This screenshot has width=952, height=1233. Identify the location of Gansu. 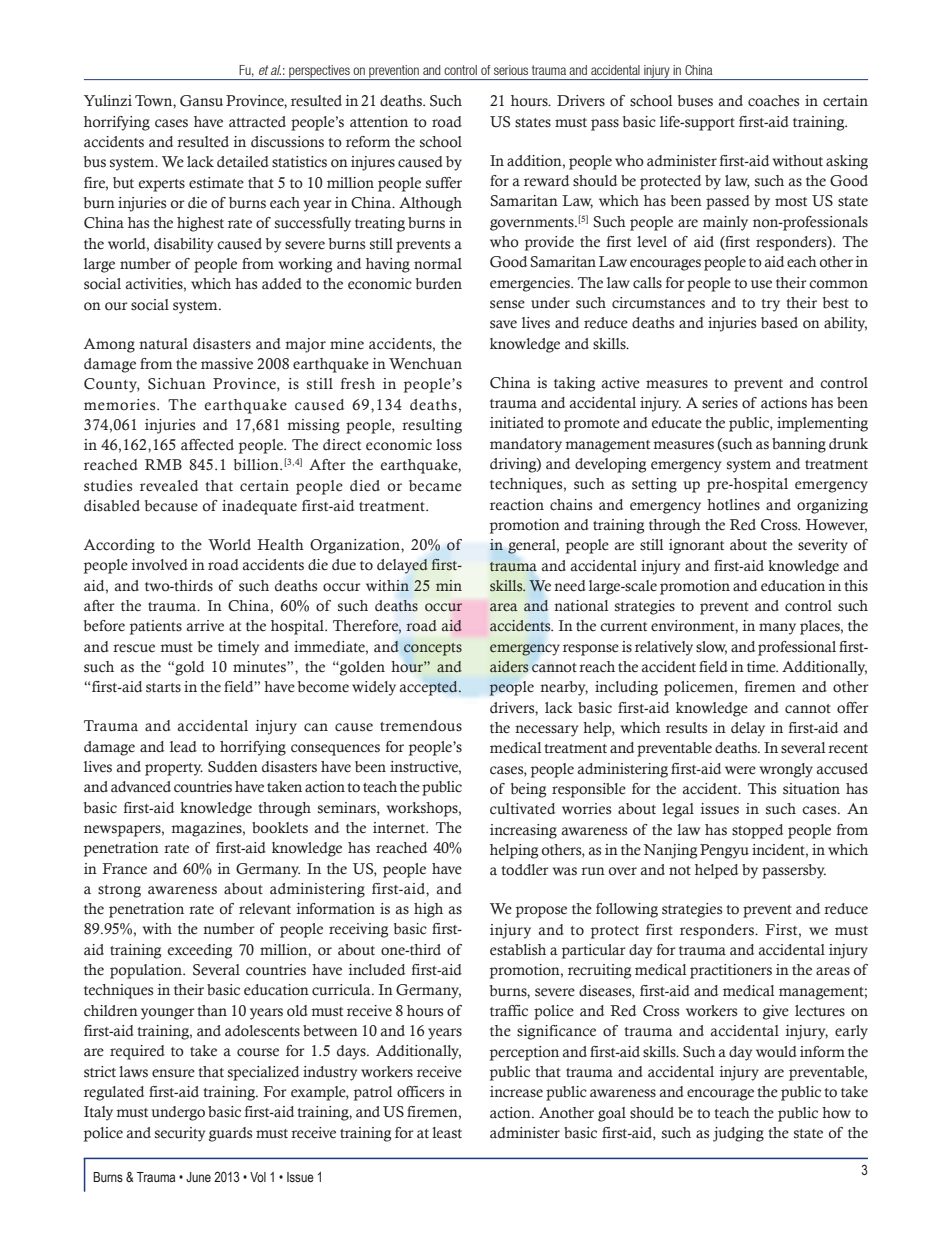
(201, 101).
